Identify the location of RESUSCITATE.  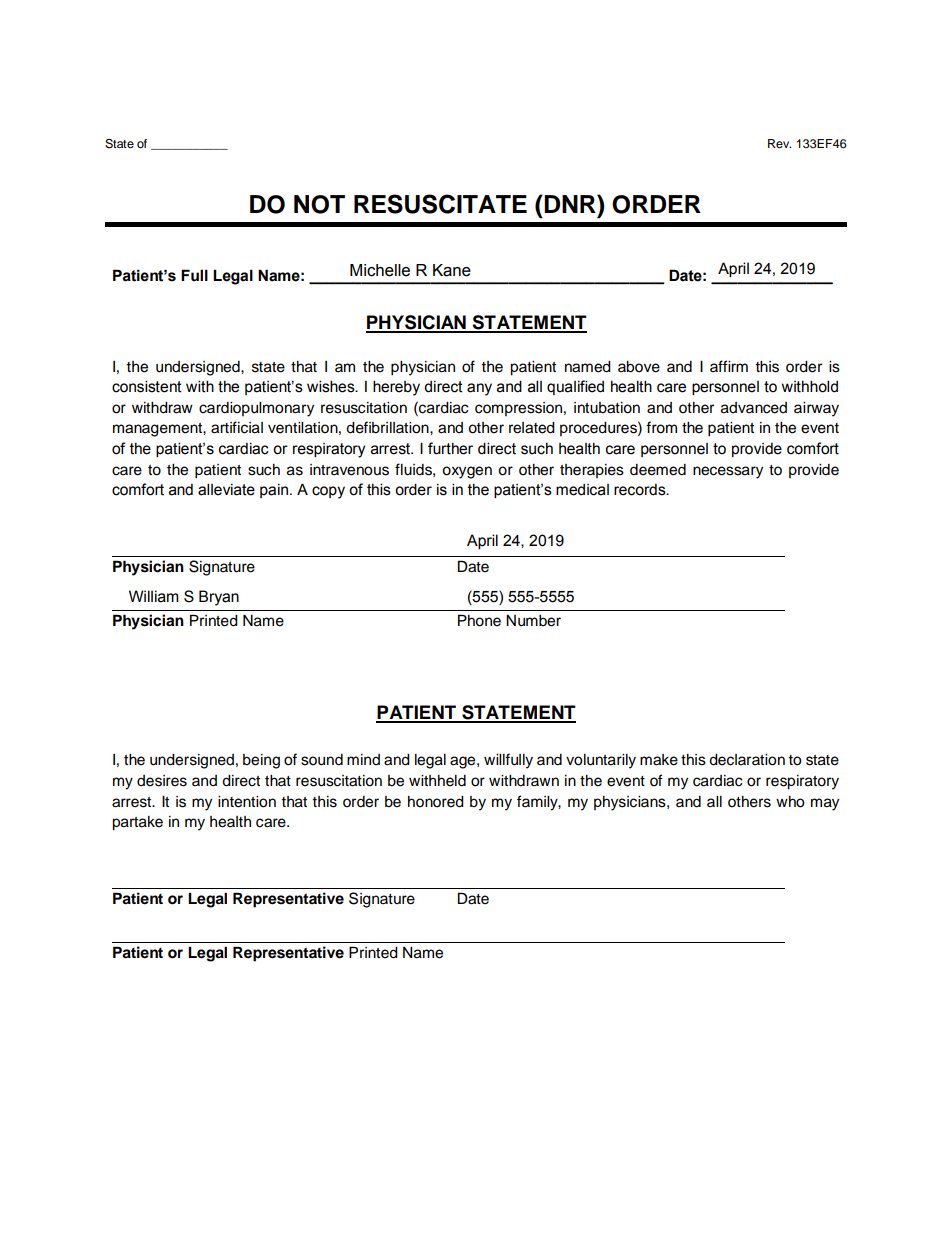
(440, 204).
